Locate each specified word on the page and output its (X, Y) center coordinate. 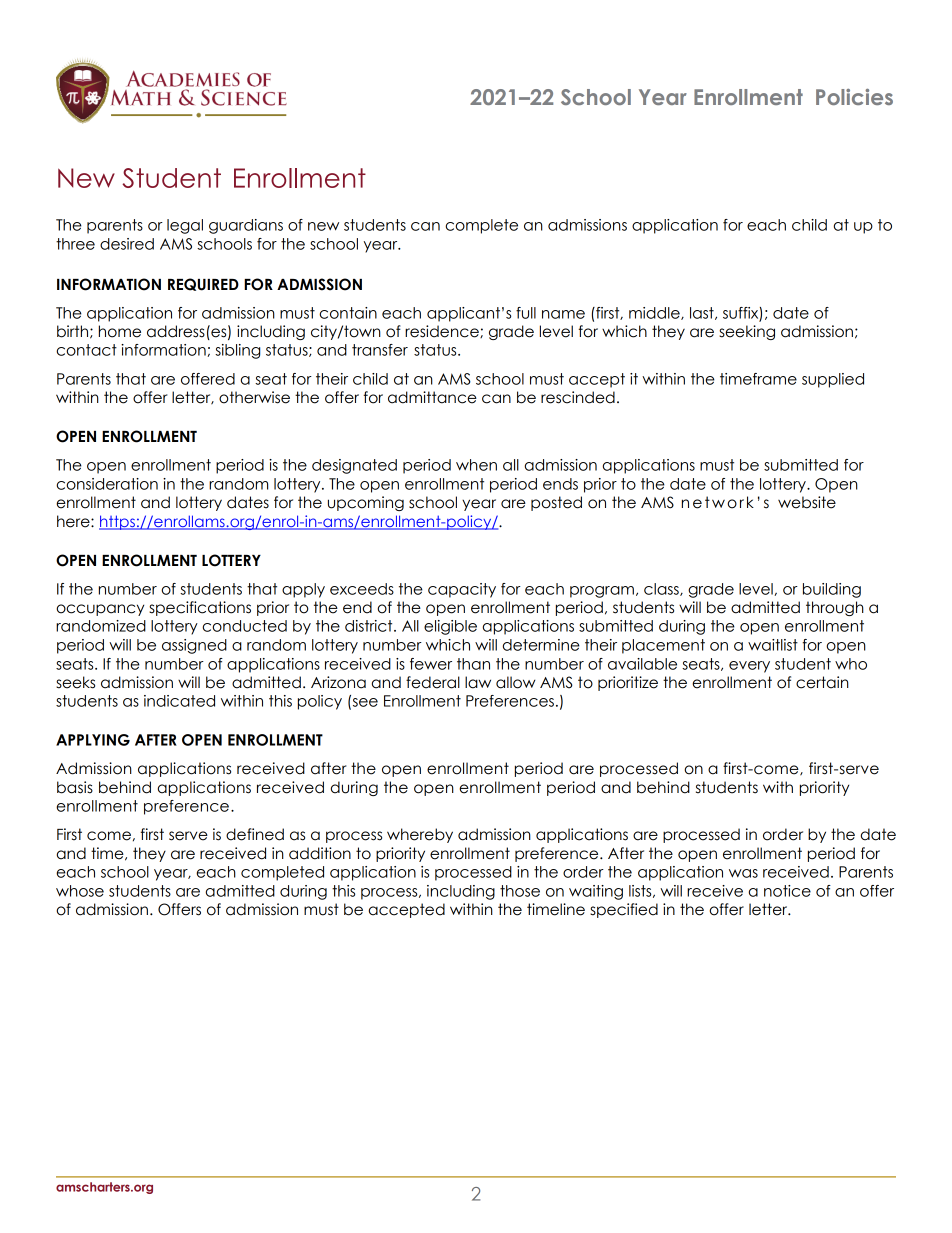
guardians (246, 226)
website (807, 502)
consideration (107, 484)
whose (80, 891)
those (520, 891)
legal (185, 226)
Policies (854, 97)
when (476, 465)
